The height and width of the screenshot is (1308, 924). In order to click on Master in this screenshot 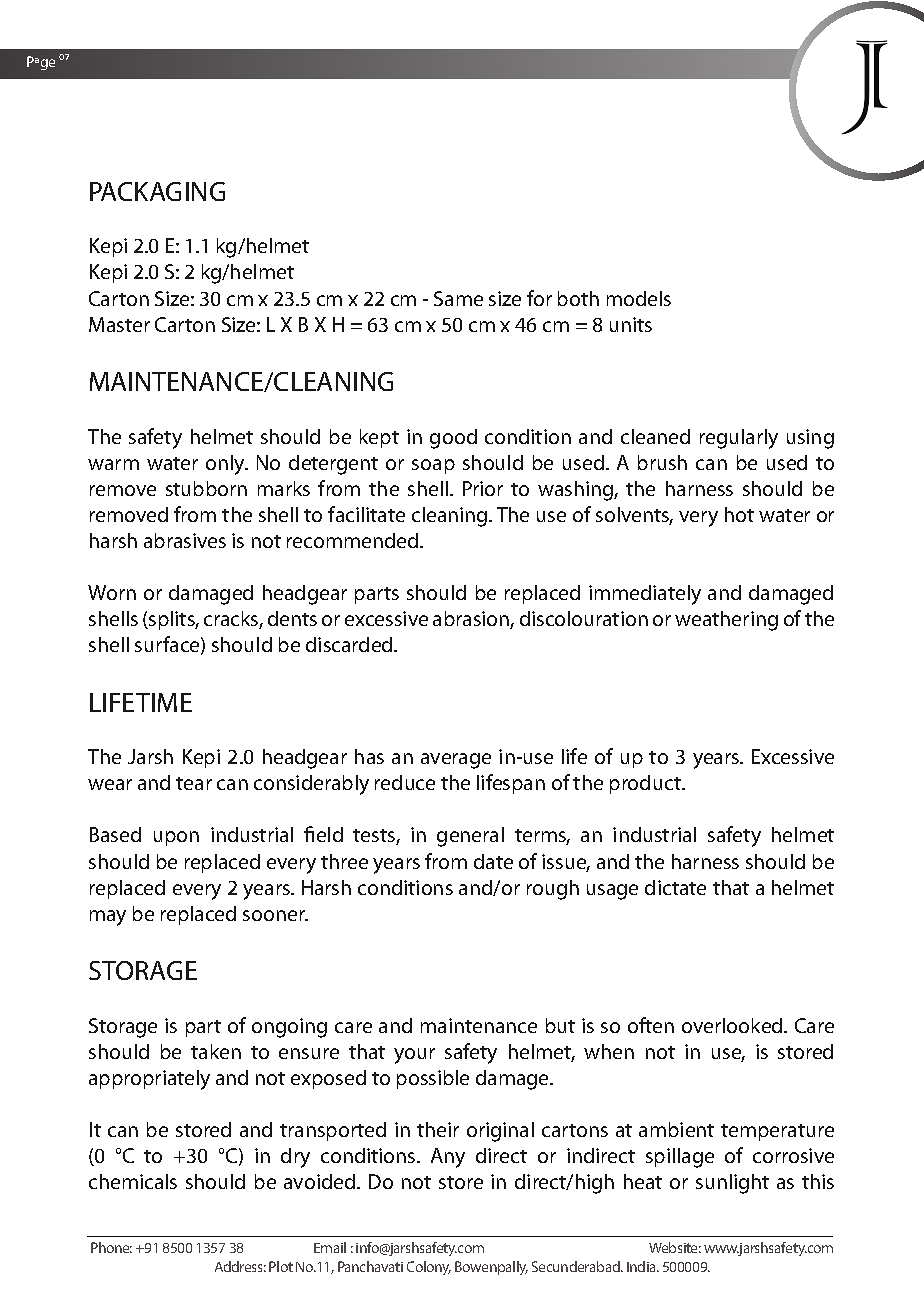, I will do `click(119, 324)`.
